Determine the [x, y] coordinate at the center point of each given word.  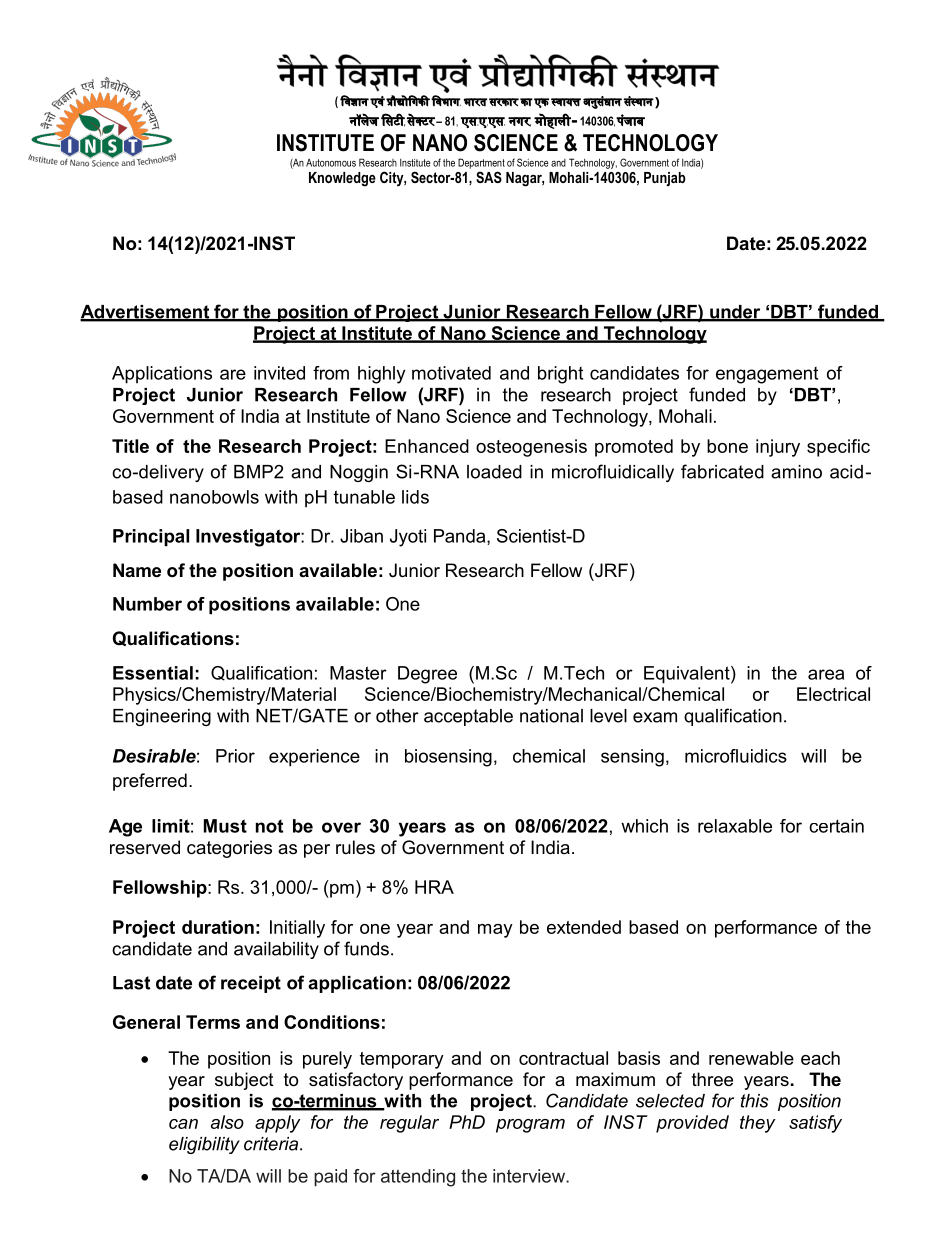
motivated [451, 373]
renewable [751, 1058]
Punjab [665, 179]
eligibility [204, 1145]
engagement [767, 375]
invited [279, 373]
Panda [461, 537]
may [495, 931]
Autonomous [331, 163]
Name [137, 570]
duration [218, 927]
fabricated [722, 471]
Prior [235, 756]
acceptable [468, 717]
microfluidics [736, 756]
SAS [489, 177]
